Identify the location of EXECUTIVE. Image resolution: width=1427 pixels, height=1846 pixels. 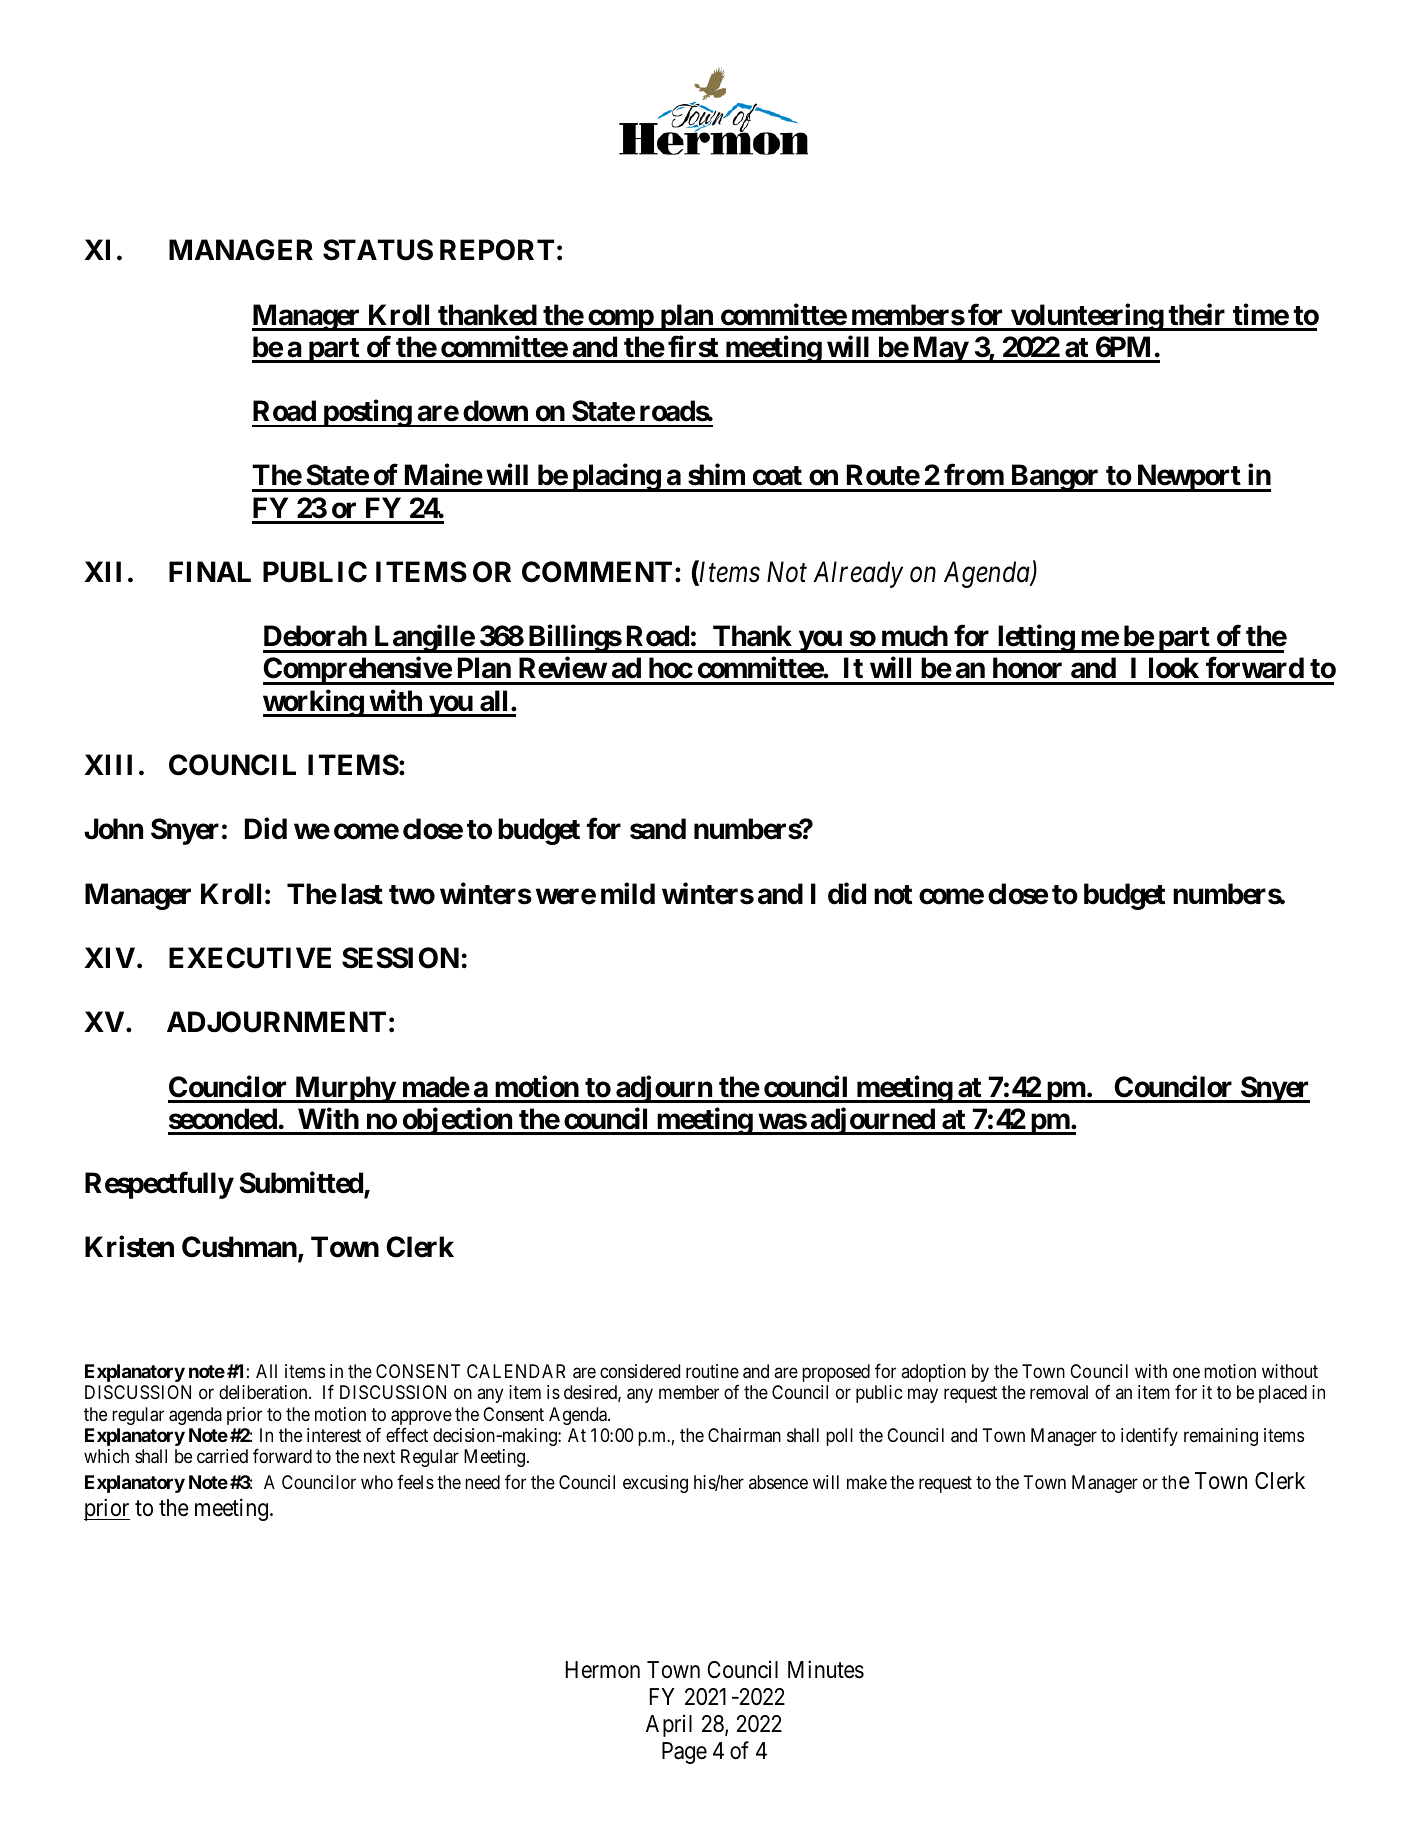
(250, 958).
